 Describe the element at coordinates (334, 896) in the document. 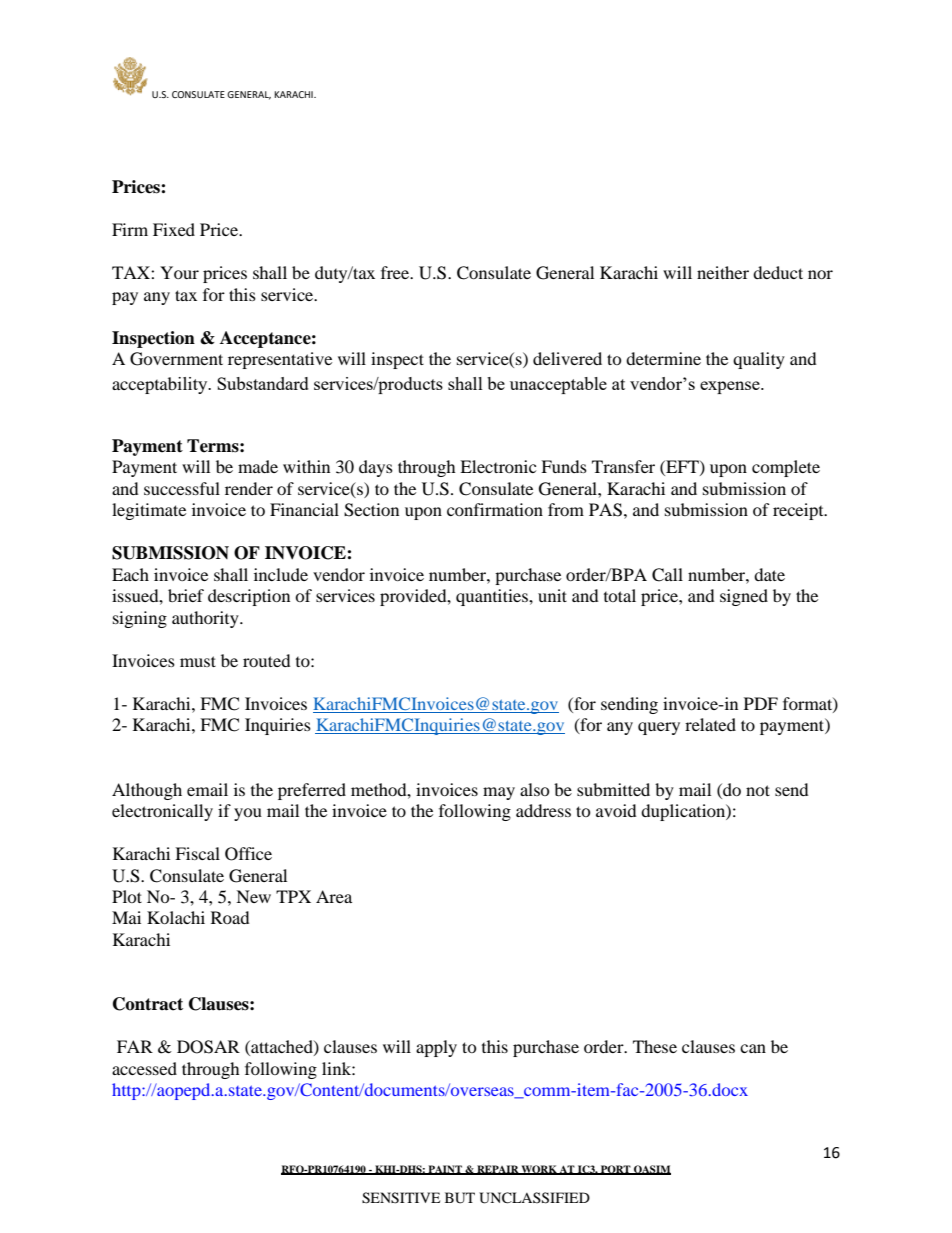

I see `Area` at that location.
